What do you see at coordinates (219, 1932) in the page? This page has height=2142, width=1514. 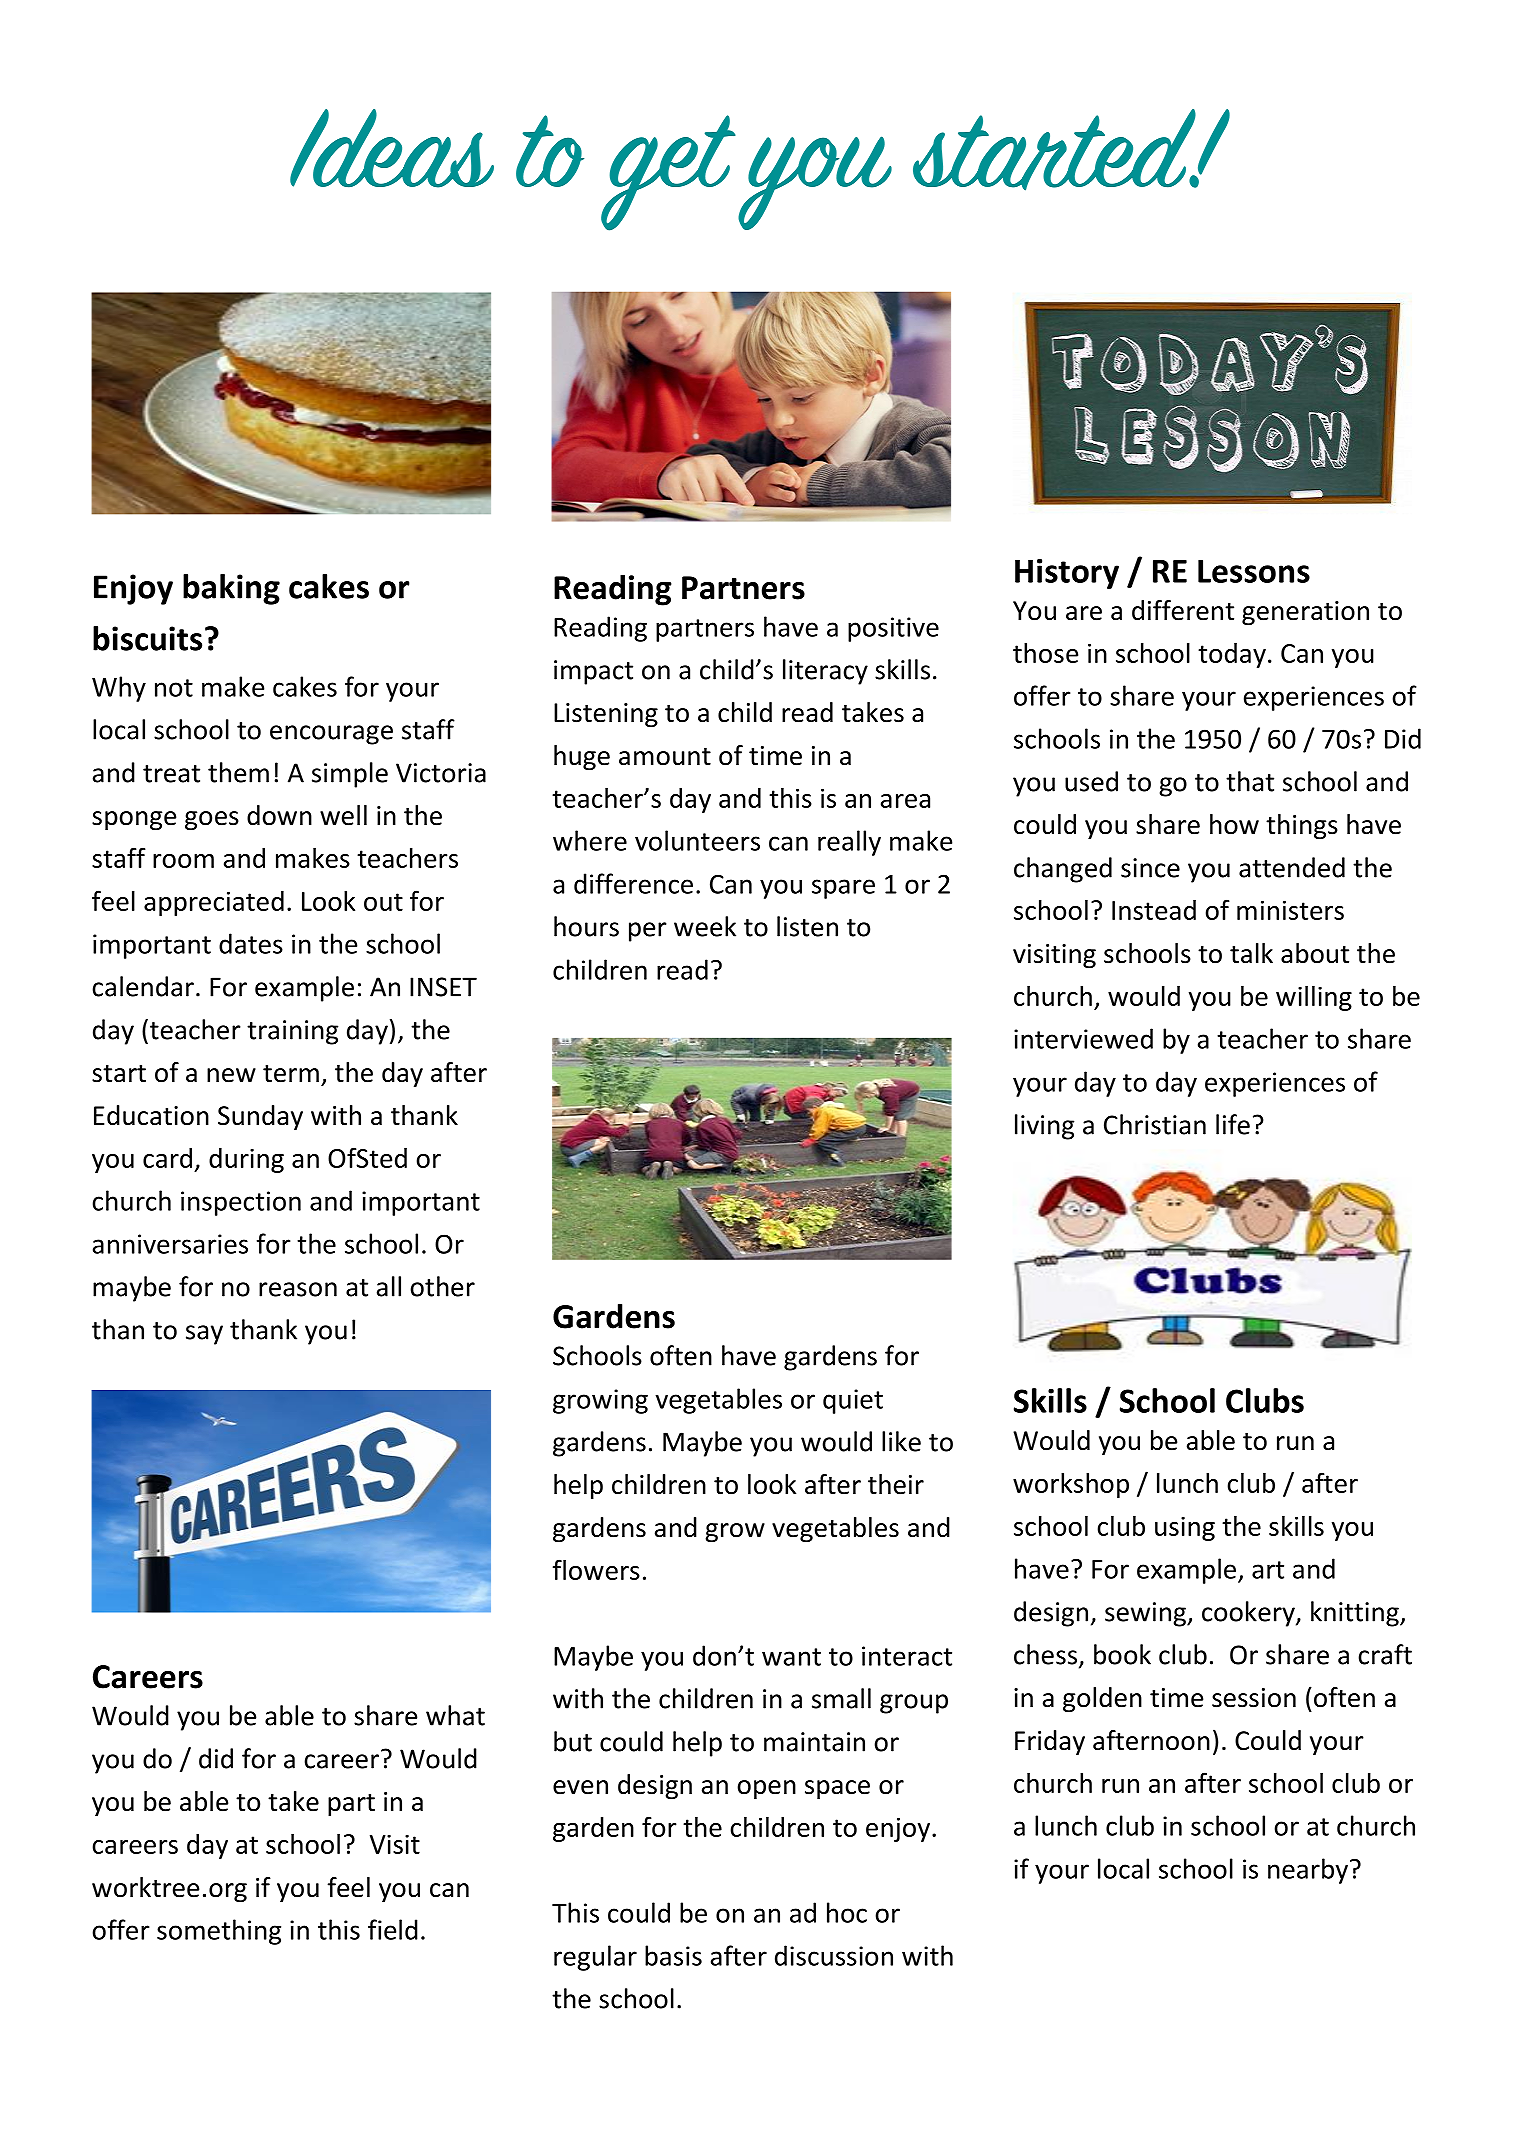 I see `something` at bounding box center [219, 1932].
